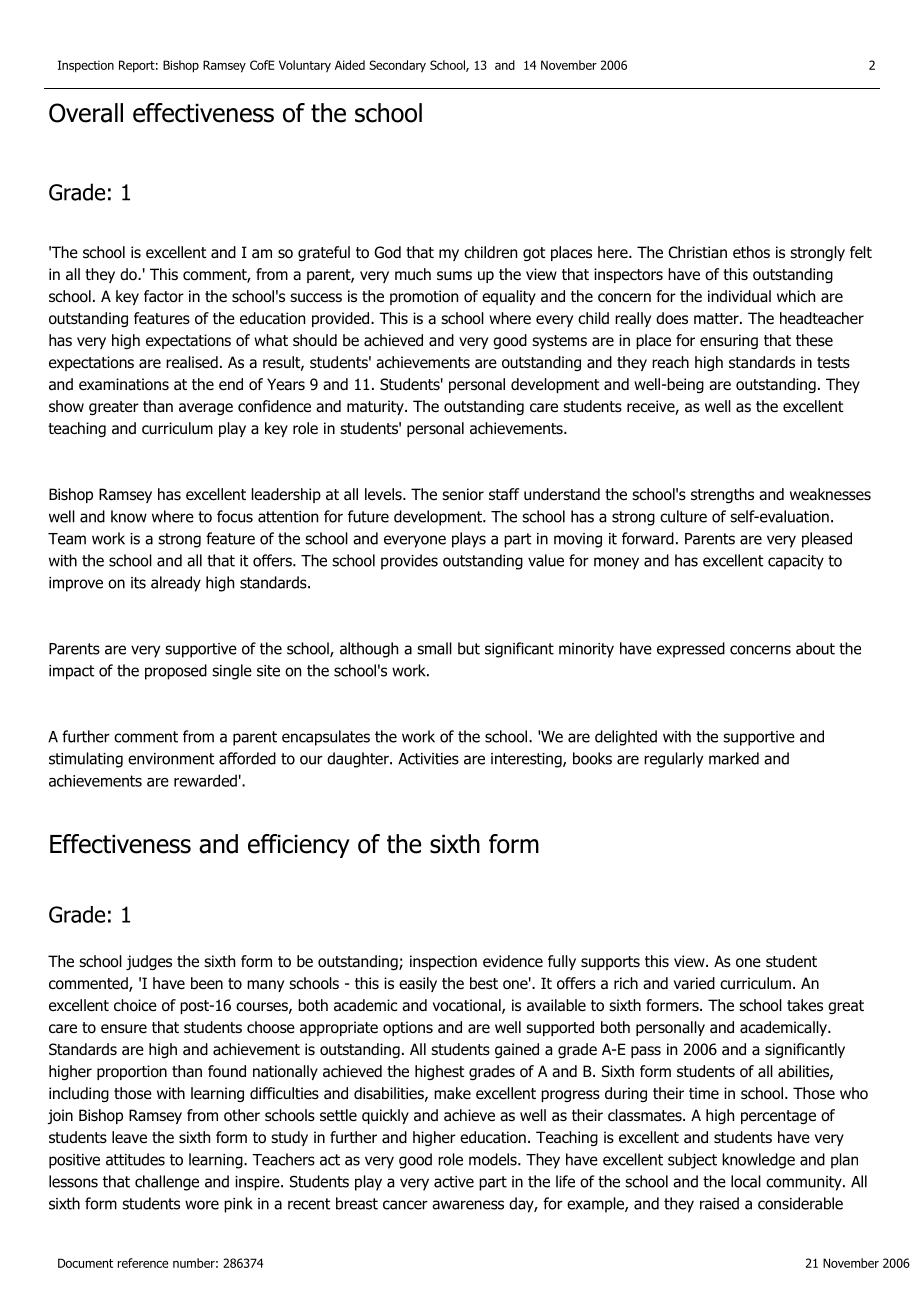  What do you see at coordinates (751, 252) in the screenshot?
I see `ethos` at bounding box center [751, 252].
